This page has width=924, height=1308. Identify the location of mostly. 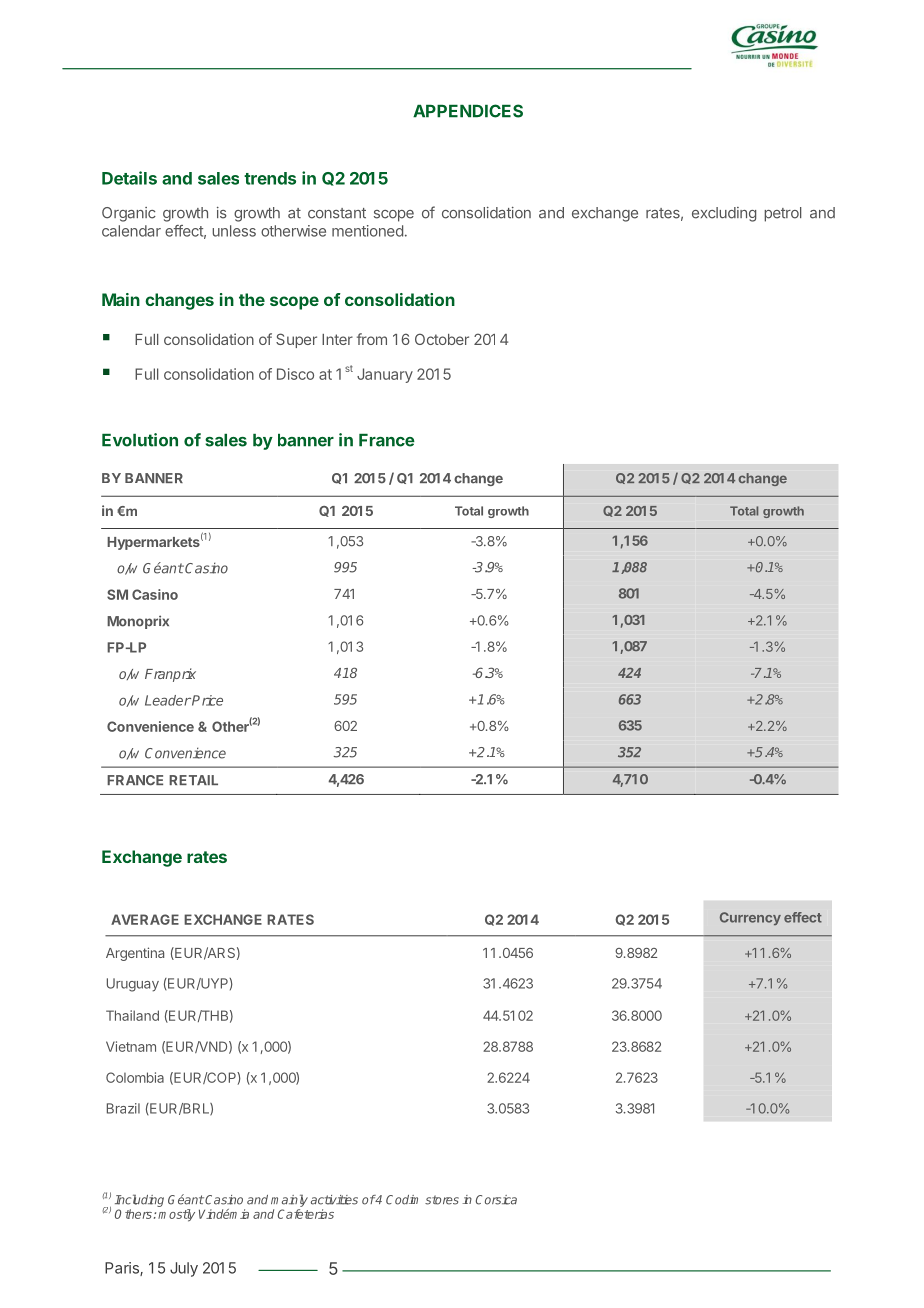
(176, 1215).
